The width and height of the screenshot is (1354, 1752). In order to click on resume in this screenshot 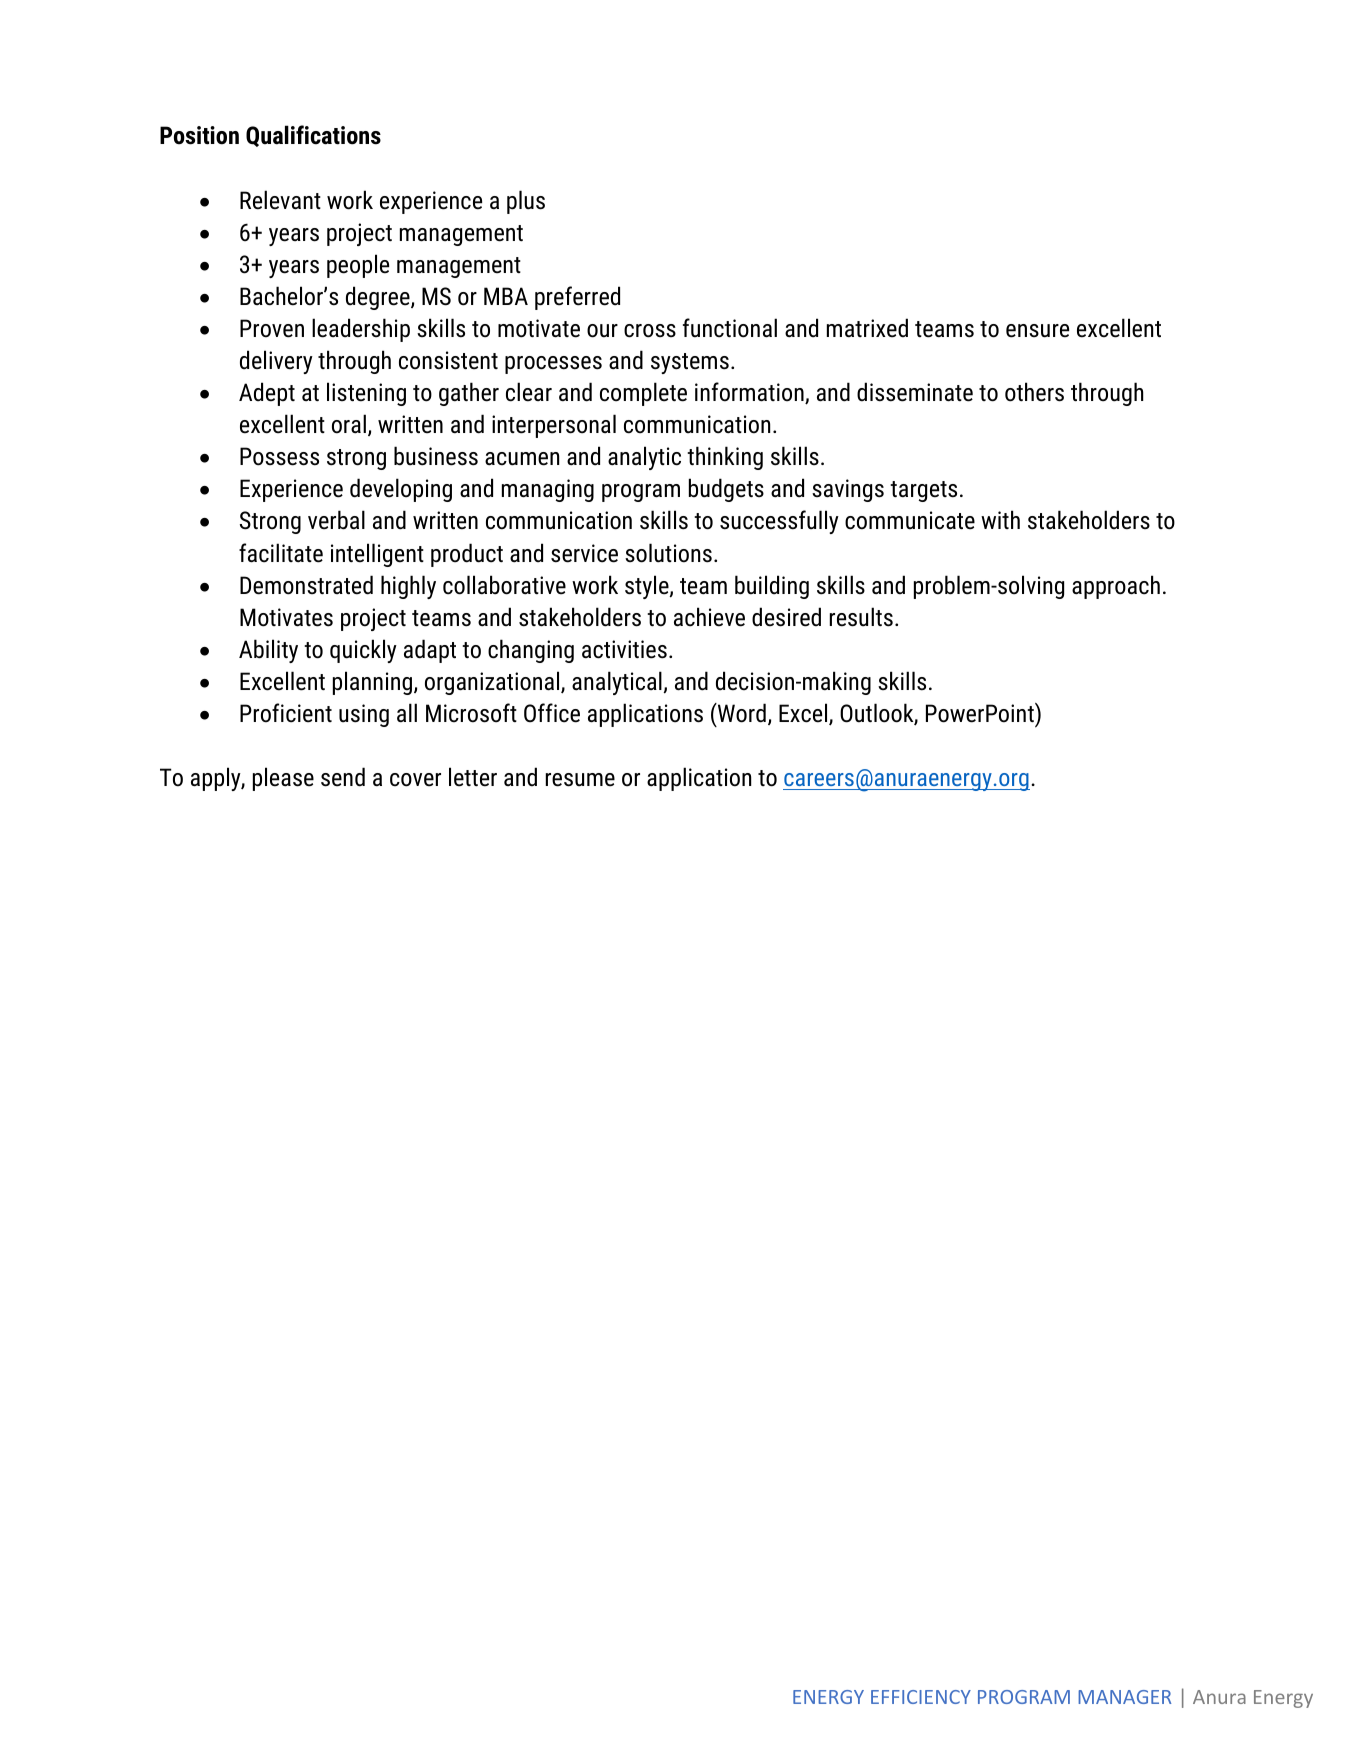, I will do `click(580, 780)`.
